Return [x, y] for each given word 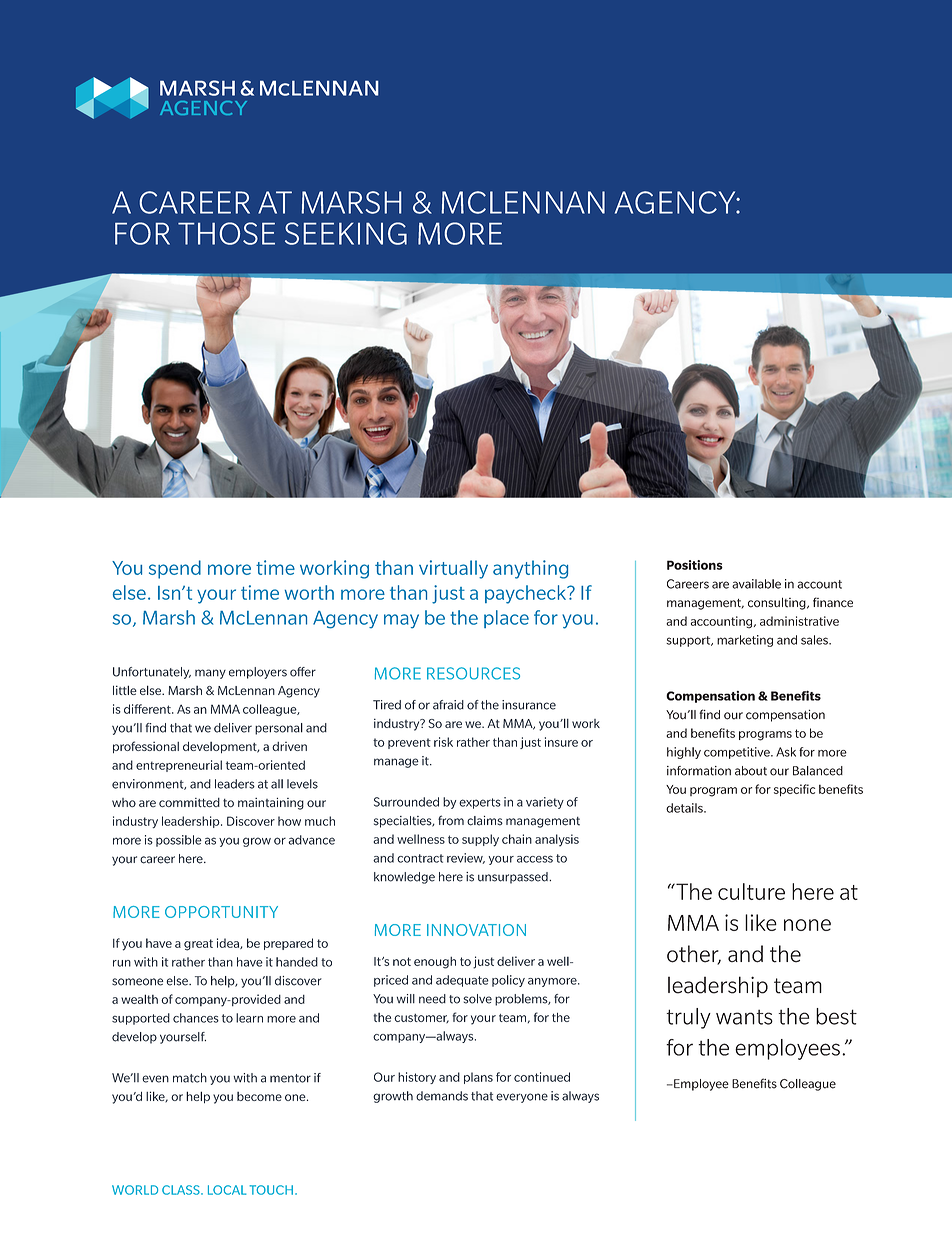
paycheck [527, 594]
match [190, 1078]
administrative [799, 621]
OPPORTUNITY [221, 912]
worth [309, 592]
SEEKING [346, 233]
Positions [695, 565]
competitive [738, 753]
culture [751, 891]
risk [443, 742]
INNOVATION [476, 930]
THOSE [226, 233]
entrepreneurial [179, 766]
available [756, 584]
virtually [453, 569]
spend [175, 569]
